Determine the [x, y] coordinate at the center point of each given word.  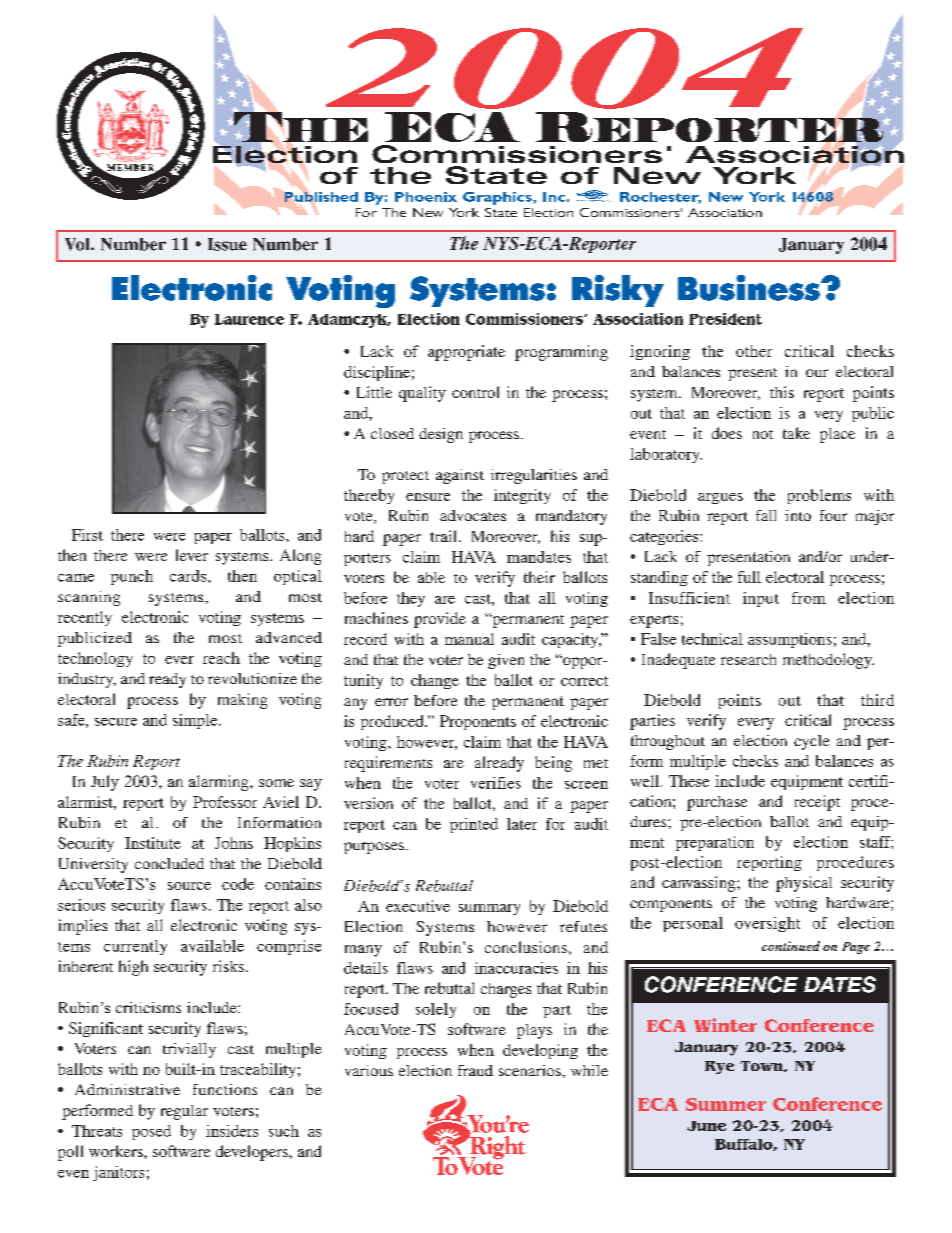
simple [196, 721]
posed [151, 1132]
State [501, 212]
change [435, 681]
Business [750, 288]
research [748, 659]
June [706, 1126]
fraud [475, 1070]
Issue [227, 244]
